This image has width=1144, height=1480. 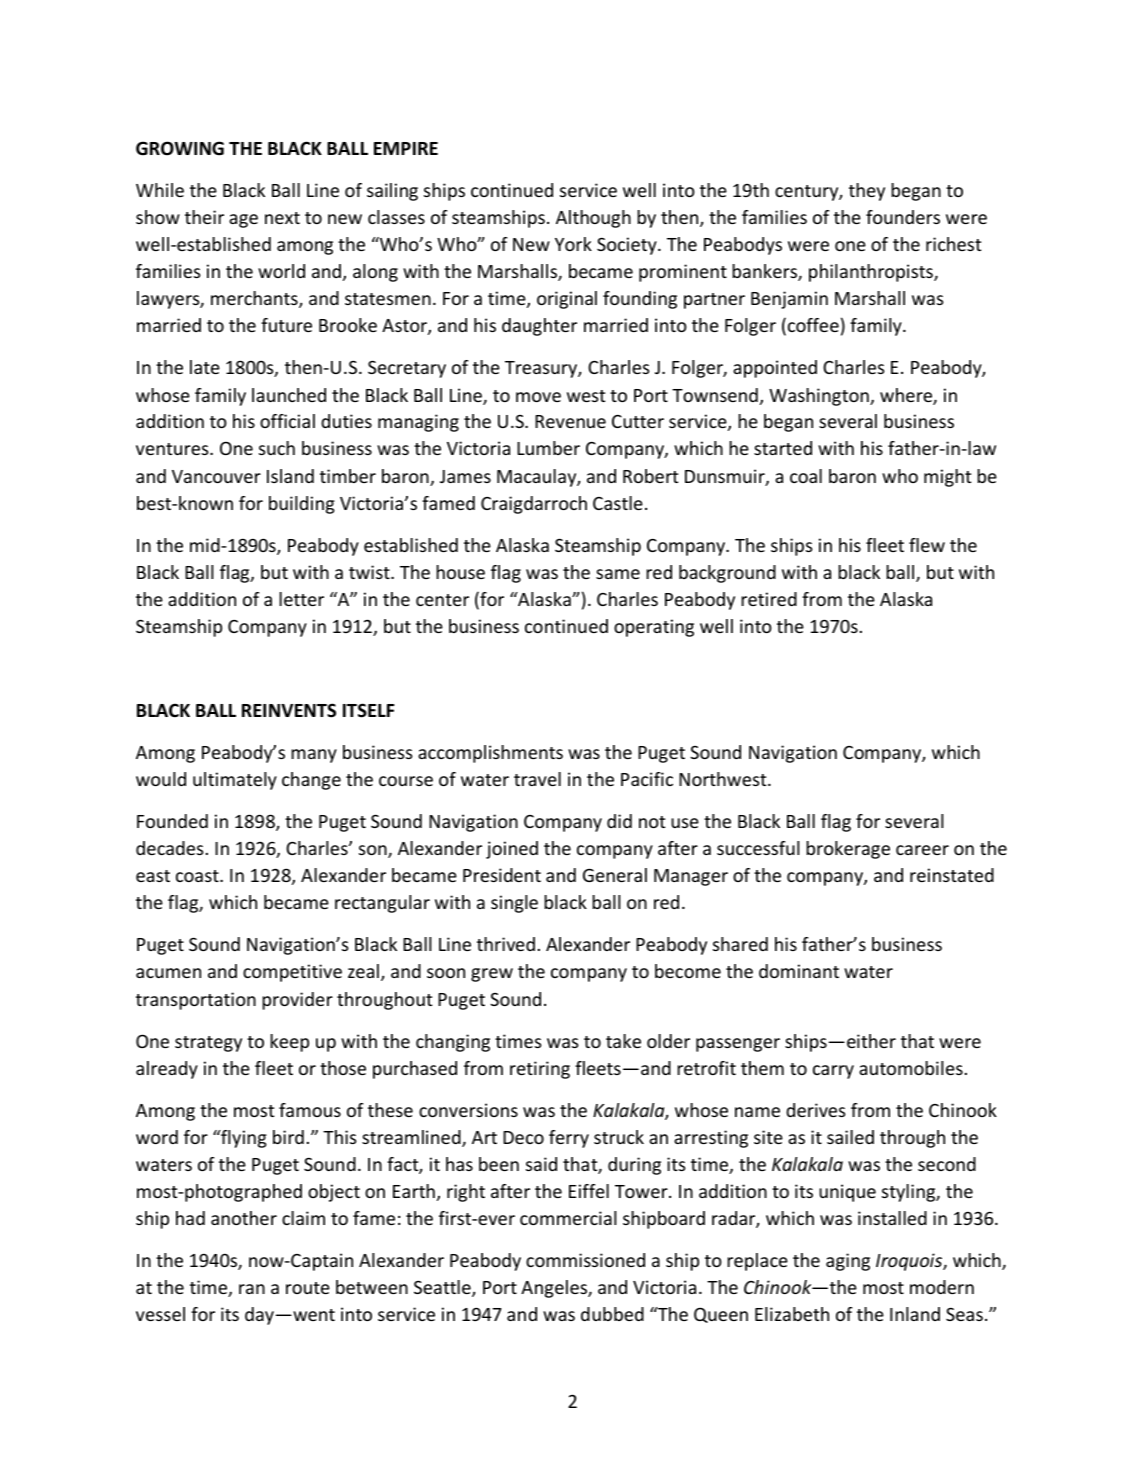 What do you see at coordinates (308, 1288) in the image?
I see `route` at bounding box center [308, 1288].
